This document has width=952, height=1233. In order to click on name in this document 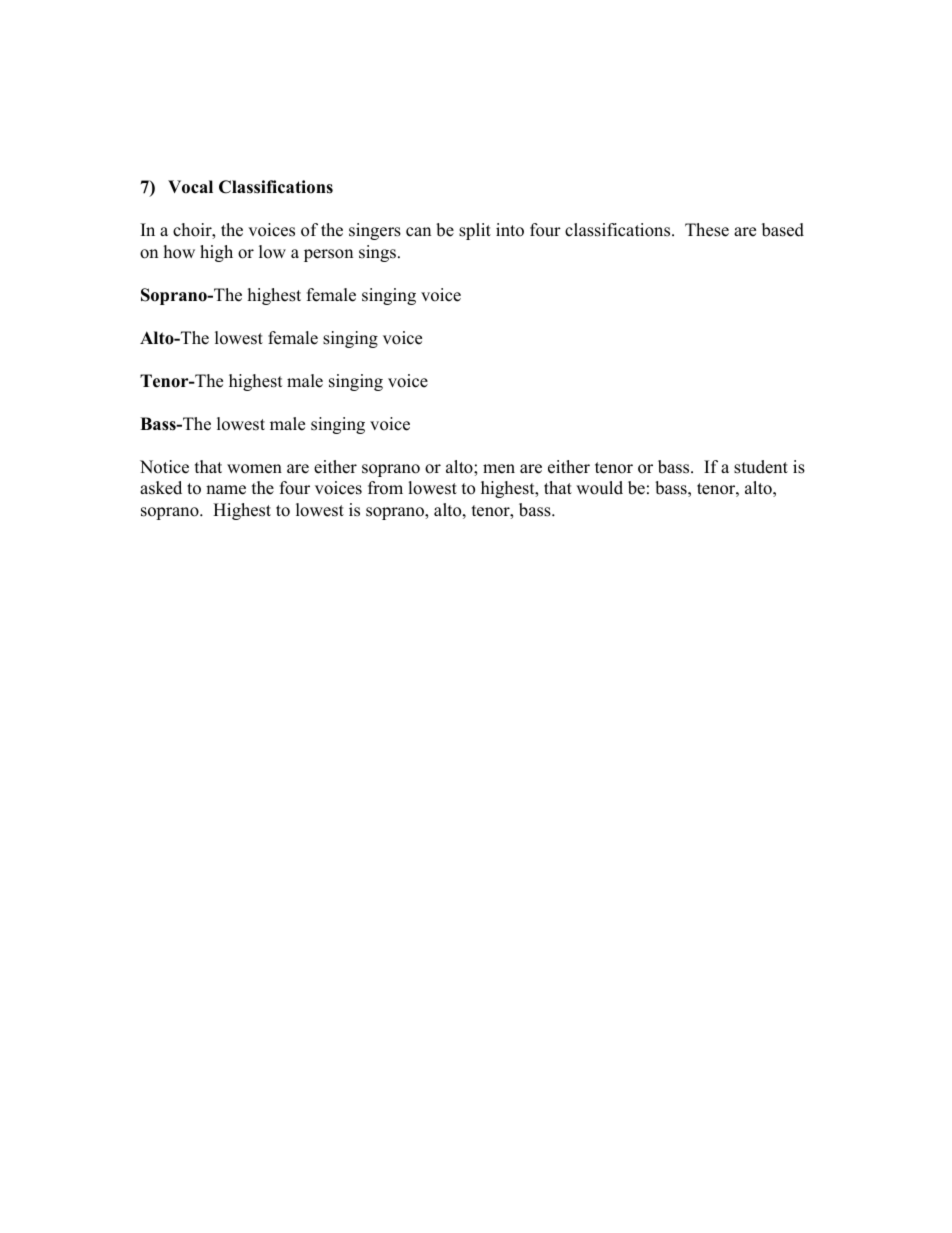, I will do `click(226, 490)`.
